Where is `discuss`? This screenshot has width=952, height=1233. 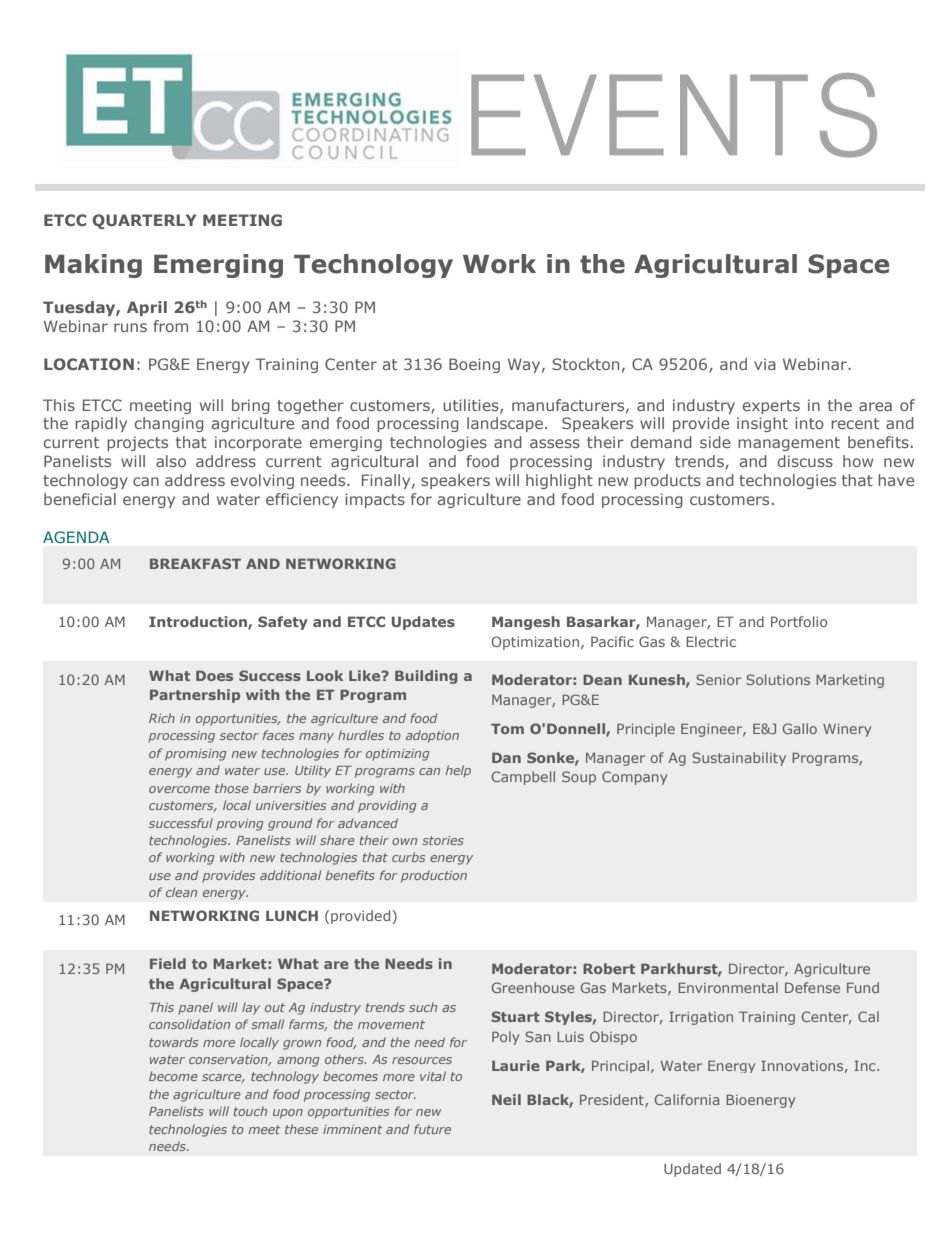 discuss is located at coordinates (805, 461).
